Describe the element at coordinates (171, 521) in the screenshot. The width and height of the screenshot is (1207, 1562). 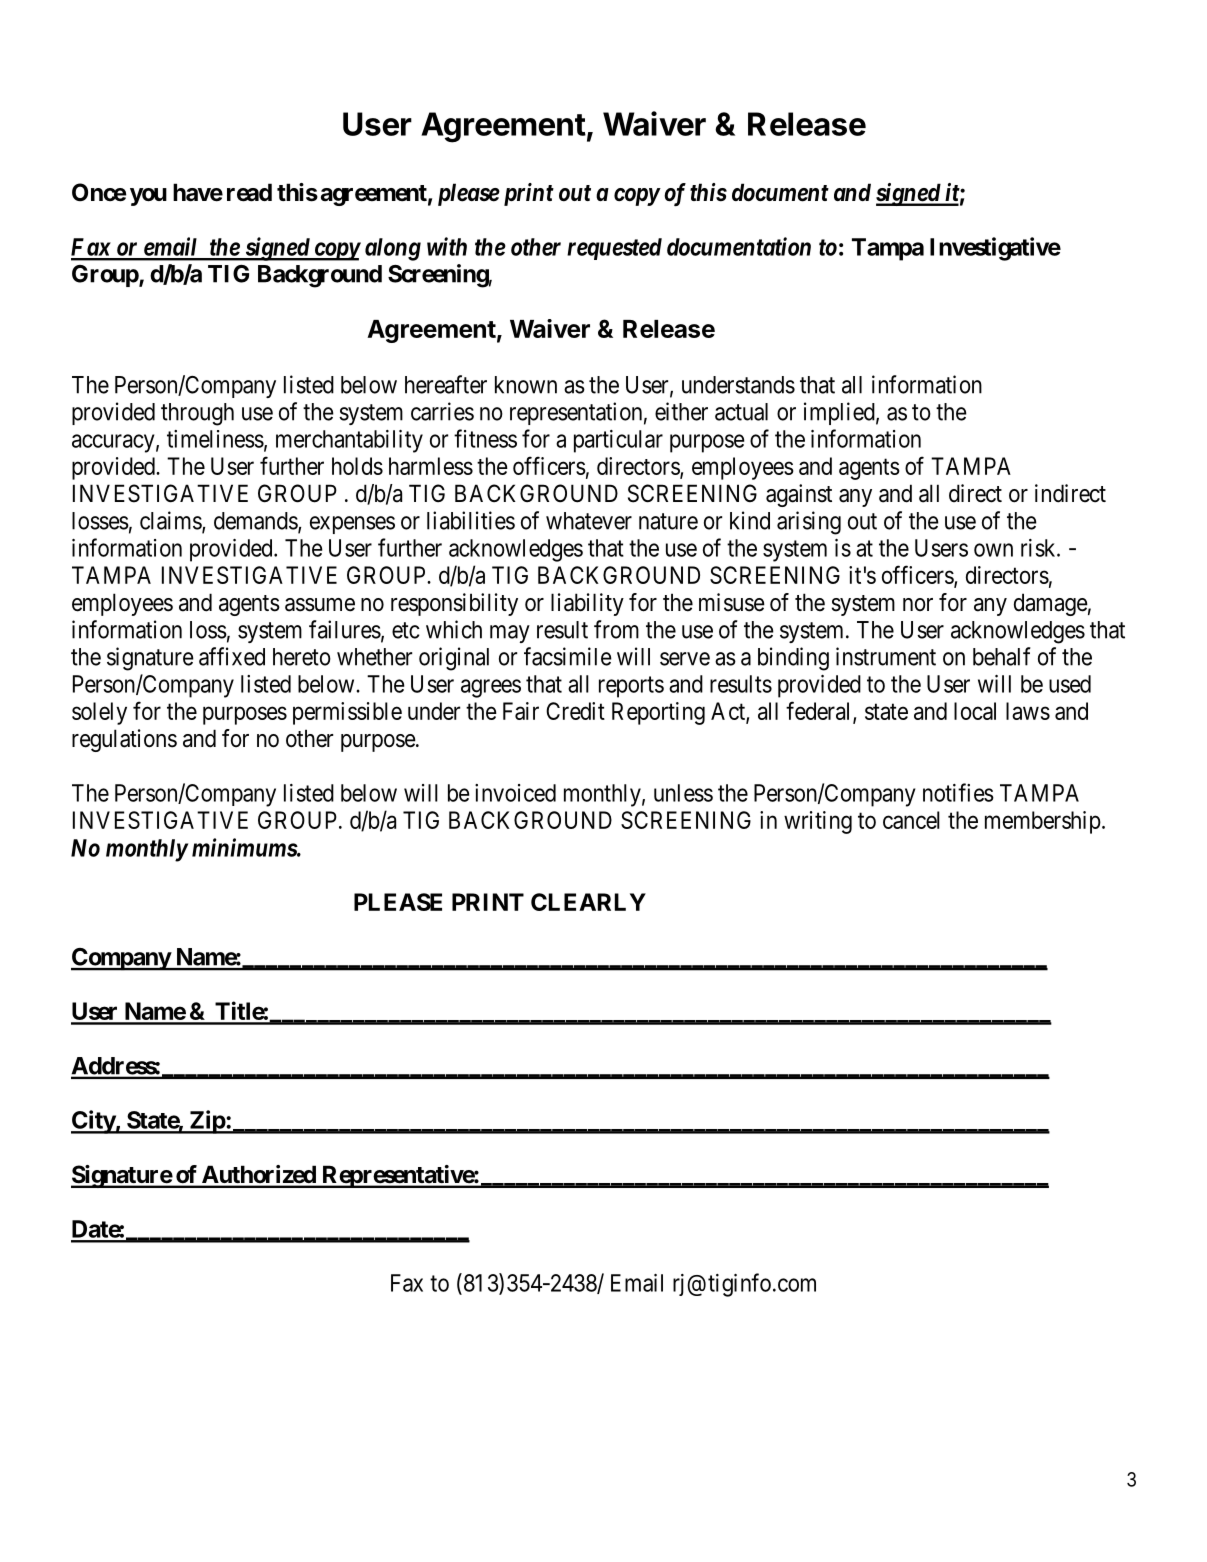
I see `claims` at that location.
